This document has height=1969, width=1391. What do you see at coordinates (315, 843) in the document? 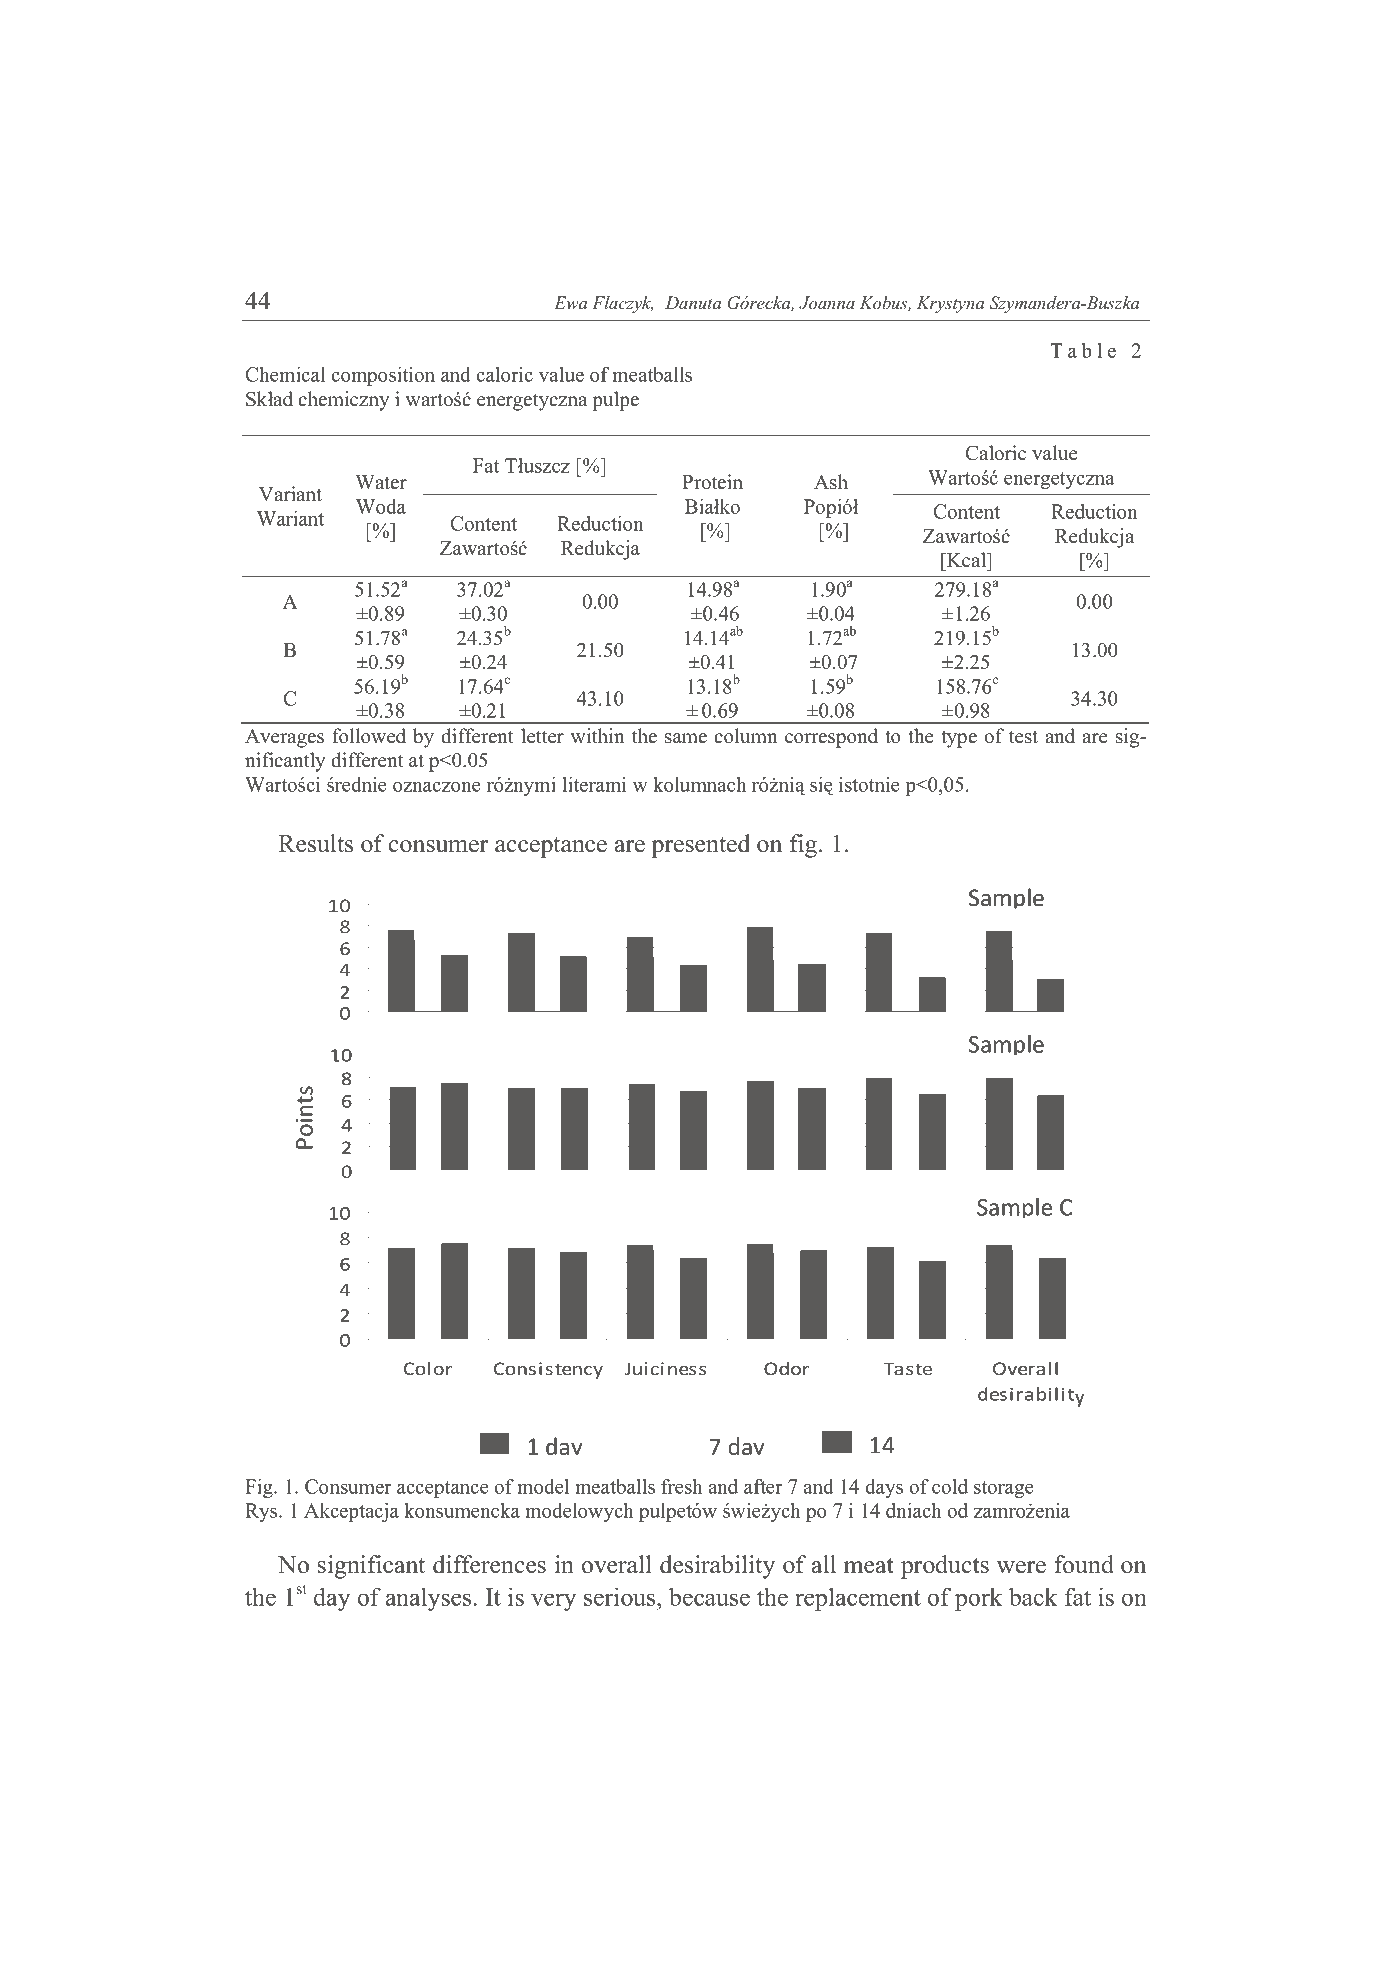
I see `Results` at bounding box center [315, 843].
